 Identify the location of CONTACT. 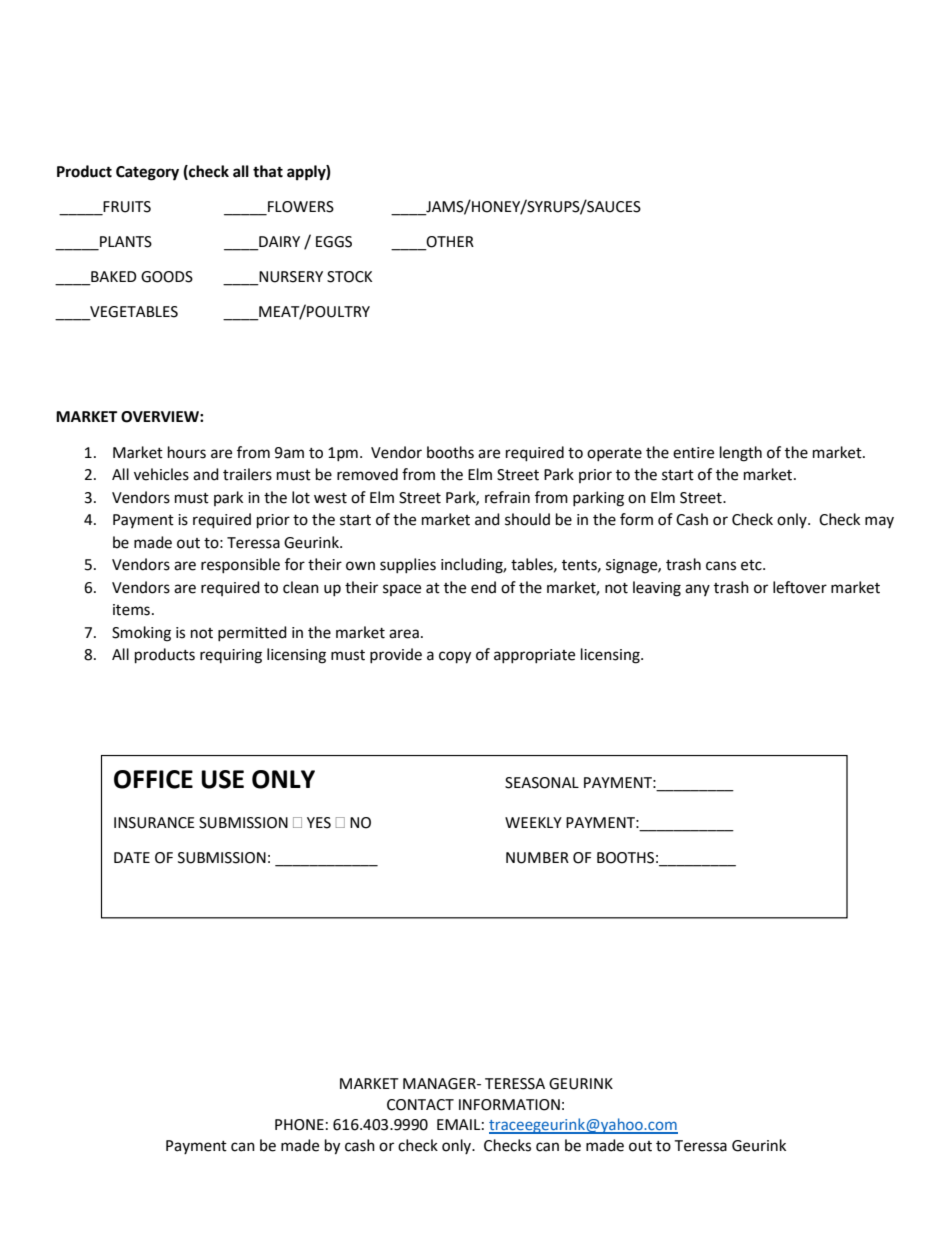
(420, 1105).
